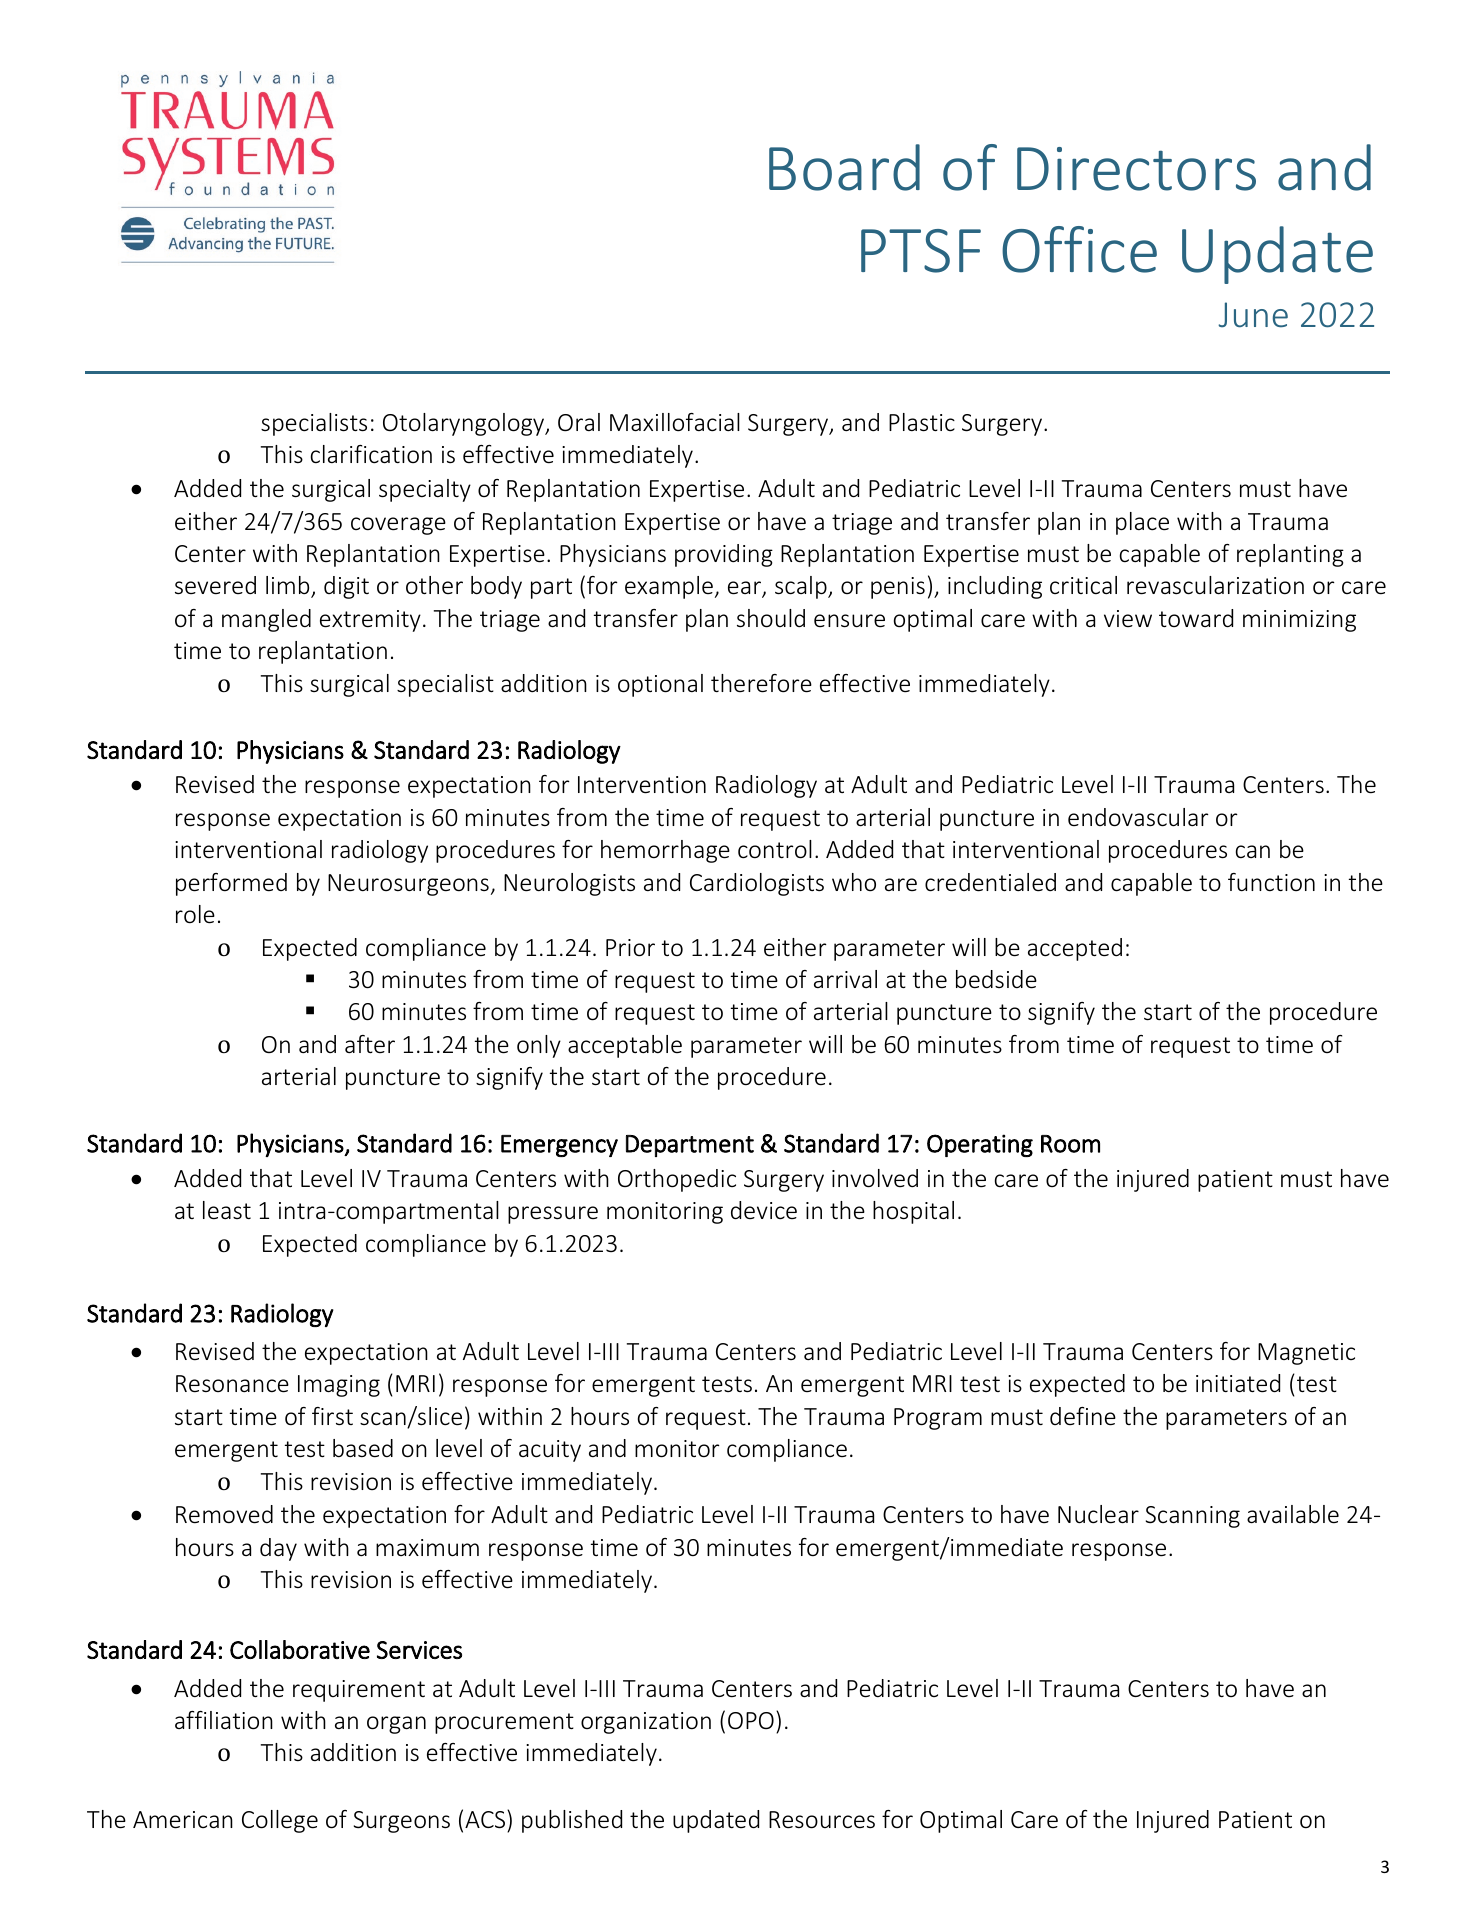  Describe the element at coordinates (1136, 169) in the screenshot. I see `Directors` at that location.
